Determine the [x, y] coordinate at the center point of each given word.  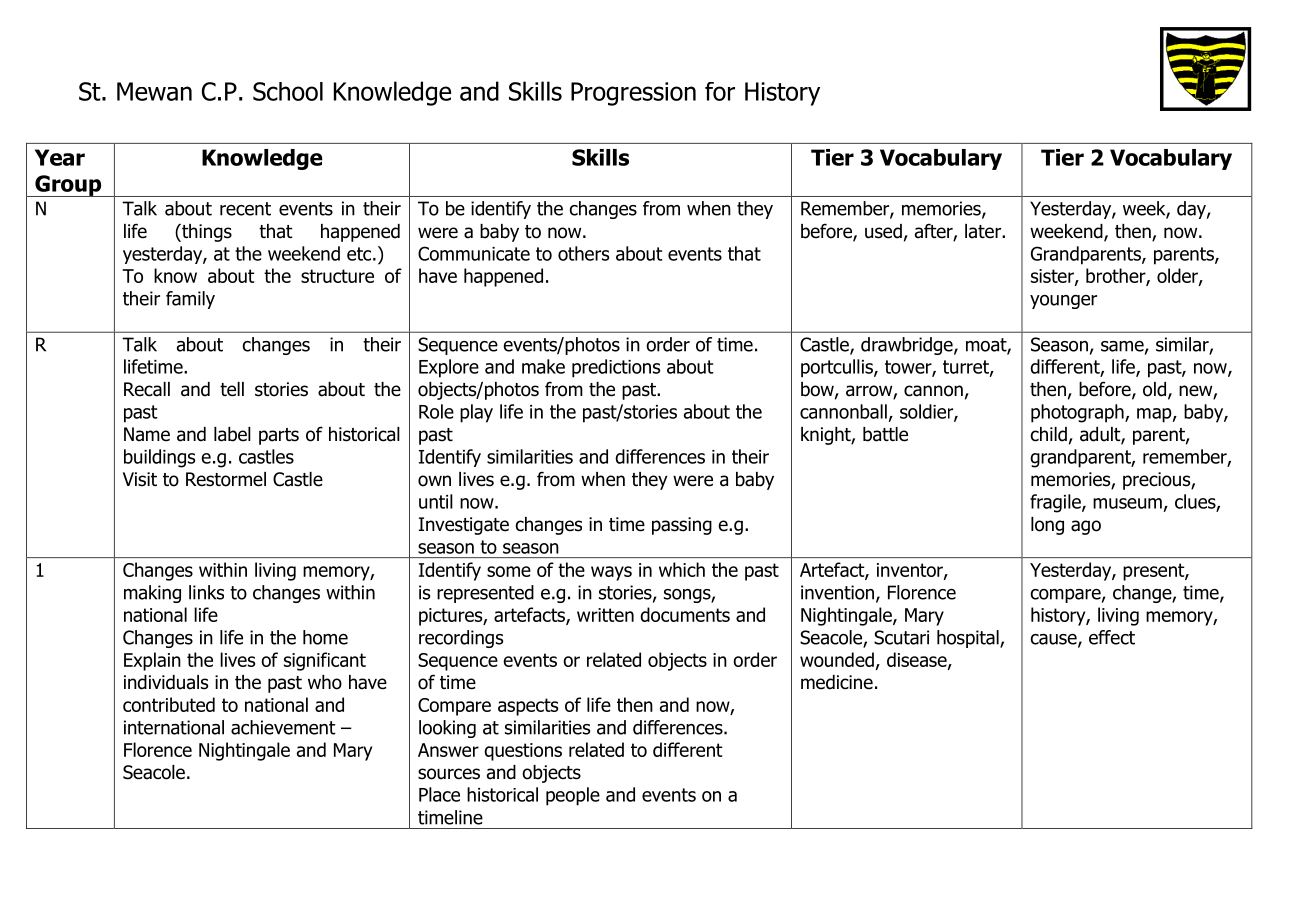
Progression [633, 94]
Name [147, 434]
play [476, 413]
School [288, 91]
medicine [837, 682]
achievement [283, 727]
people [573, 796]
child [1049, 434]
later [984, 231]
